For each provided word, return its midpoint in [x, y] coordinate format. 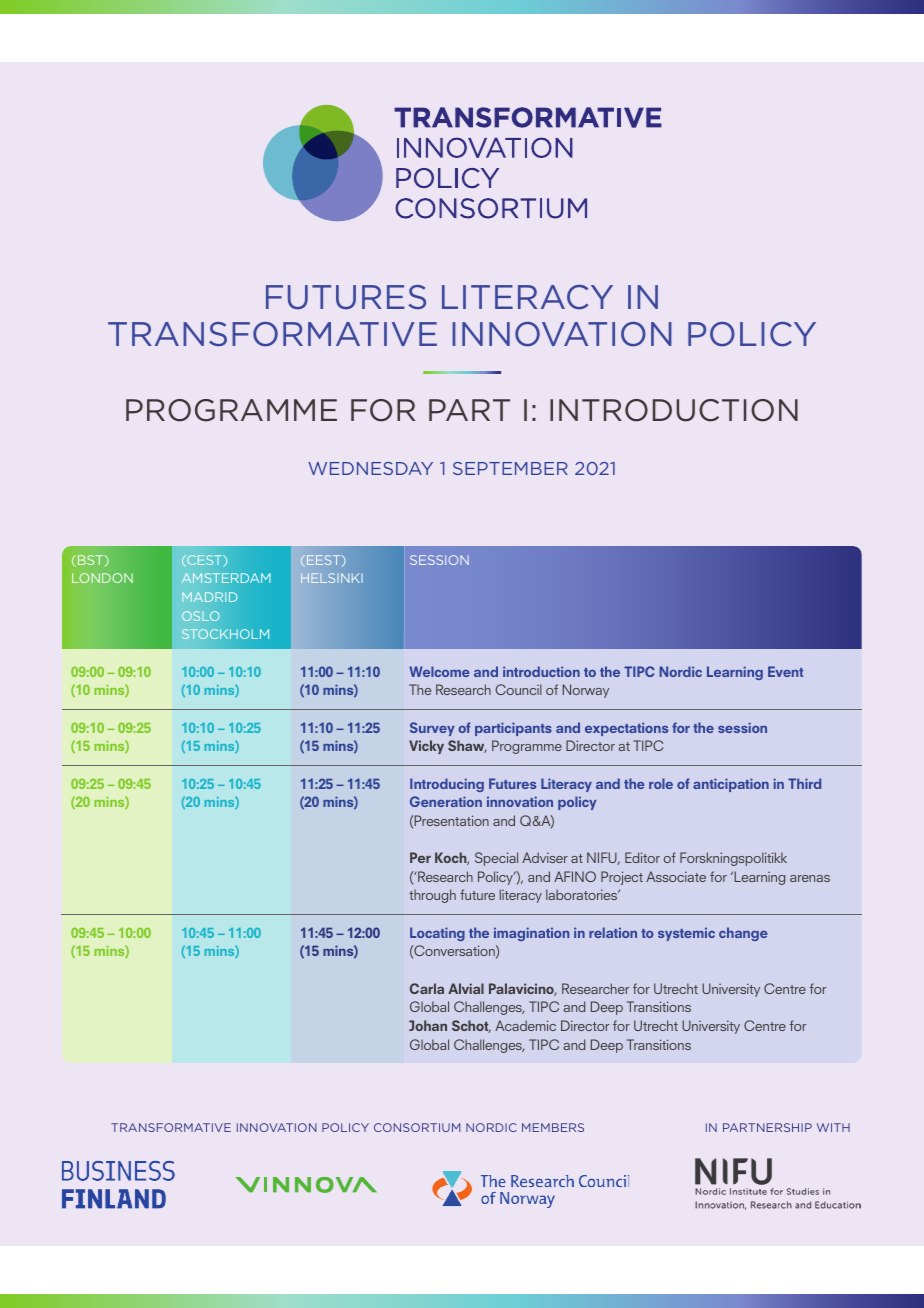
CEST [205, 561]
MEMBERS [553, 1127]
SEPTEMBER [510, 468]
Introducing [447, 785]
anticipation [731, 785]
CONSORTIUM [417, 1127]
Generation [446, 801]
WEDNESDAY [370, 468]
